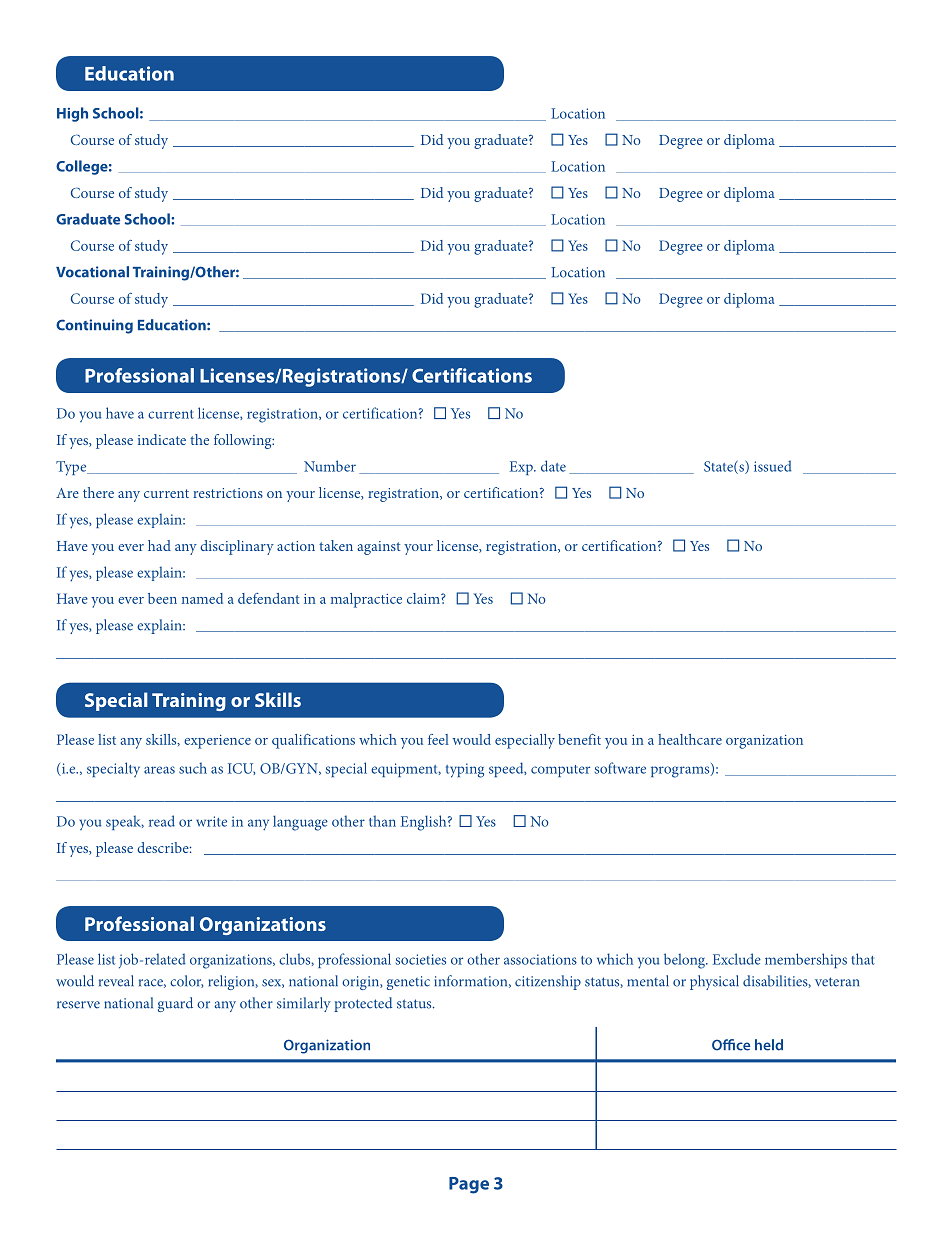 This screenshot has width=952, height=1233. Describe the element at coordinates (772, 466) in the screenshot. I see `issued` at that location.
